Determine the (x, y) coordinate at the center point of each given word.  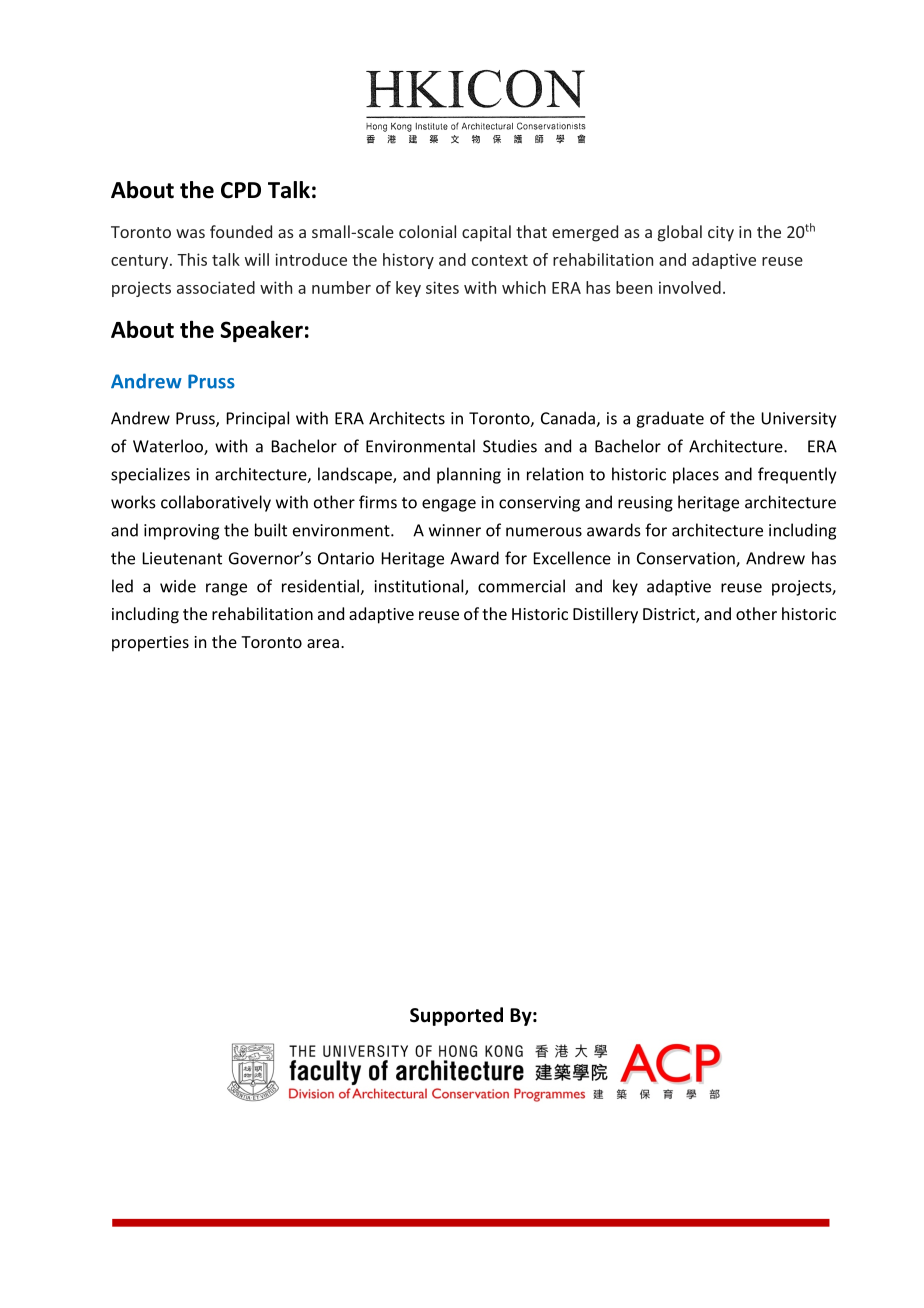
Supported (456, 1016)
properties (150, 644)
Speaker (261, 331)
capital (486, 233)
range (226, 589)
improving (181, 532)
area (323, 643)
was (190, 233)
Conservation (687, 559)
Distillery (605, 615)
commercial (521, 586)
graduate (670, 419)
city (721, 234)
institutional (420, 587)
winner (455, 530)
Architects (407, 418)
